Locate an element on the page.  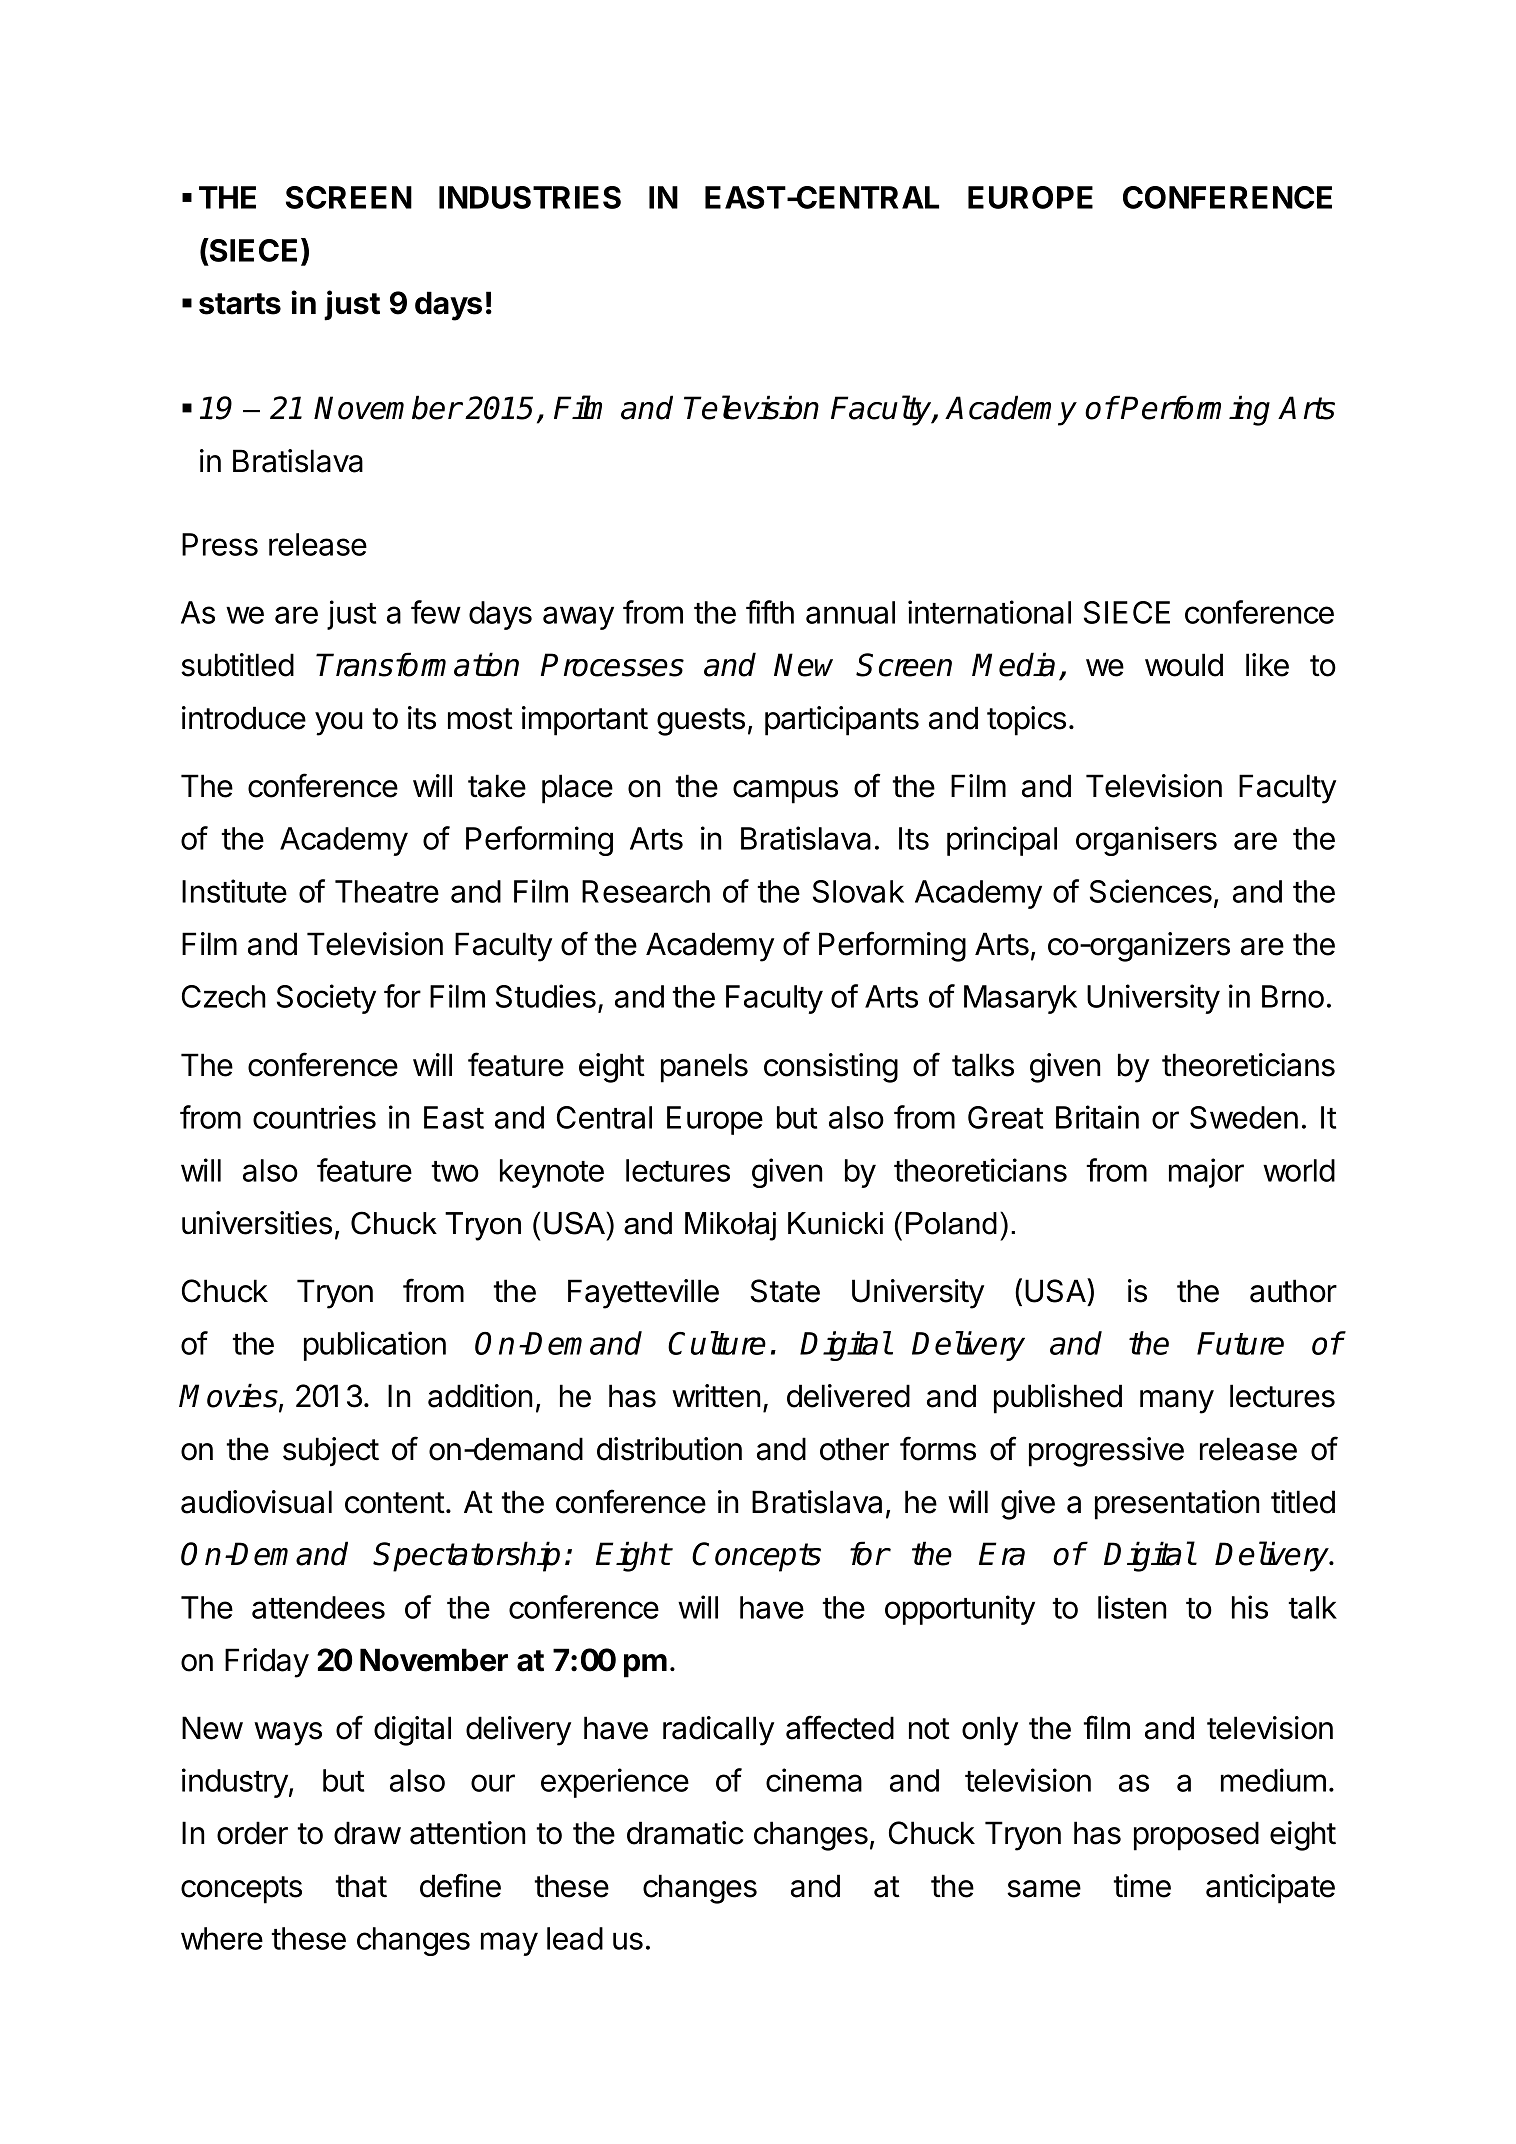
INDUSTRIES is located at coordinates (530, 197).
